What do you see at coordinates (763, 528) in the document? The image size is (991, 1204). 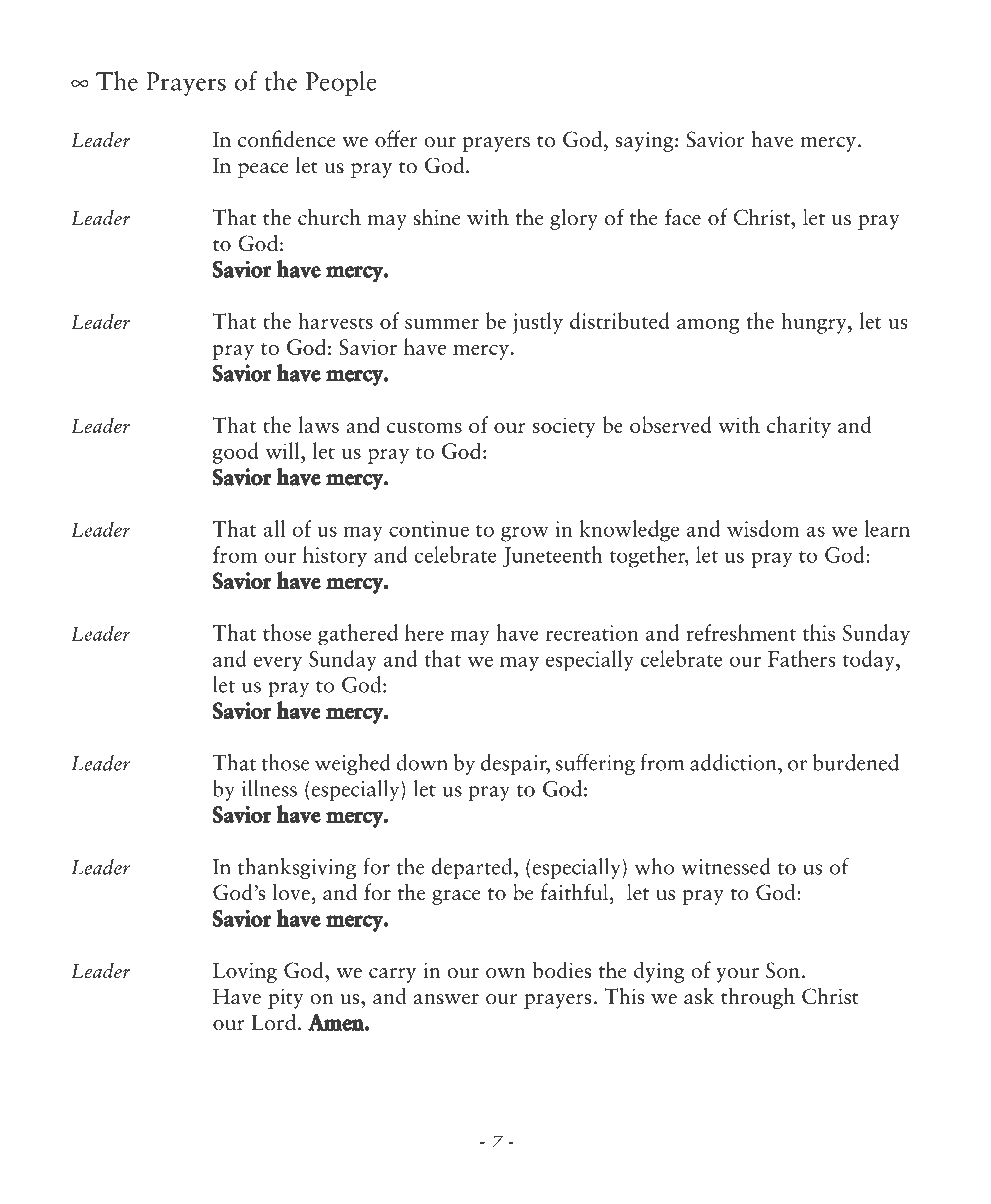 I see `wisdom` at bounding box center [763, 528].
